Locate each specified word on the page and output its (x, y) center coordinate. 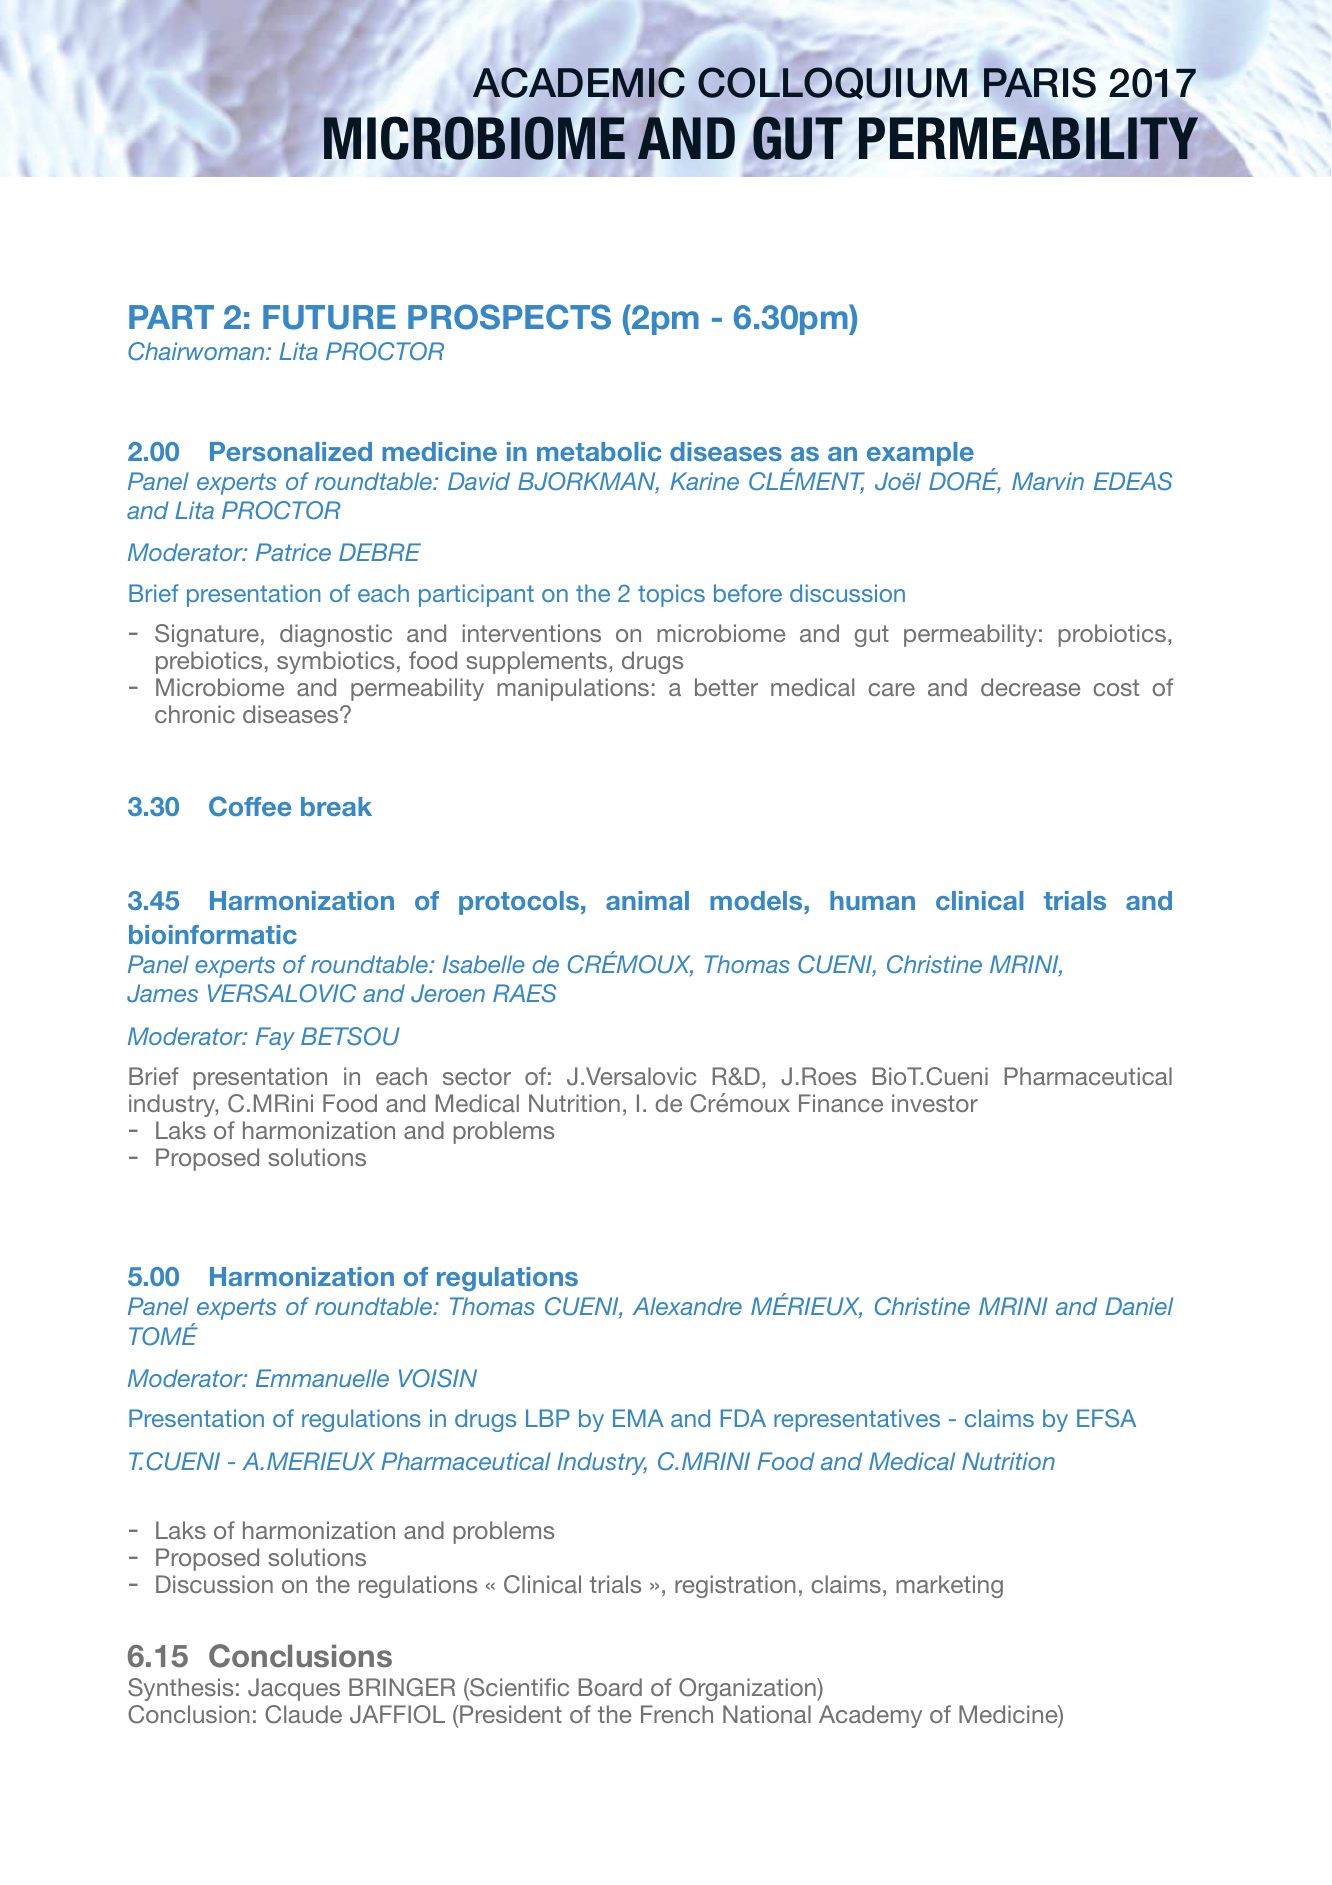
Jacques (294, 1689)
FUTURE (329, 317)
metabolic (599, 451)
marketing (949, 1586)
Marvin (1048, 481)
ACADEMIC (579, 82)
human (872, 900)
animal (647, 900)
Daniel (1139, 1306)
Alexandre (687, 1306)
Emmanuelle (322, 1378)
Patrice (293, 552)
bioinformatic (213, 934)
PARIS (1040, 82)
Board (610, 1687)
